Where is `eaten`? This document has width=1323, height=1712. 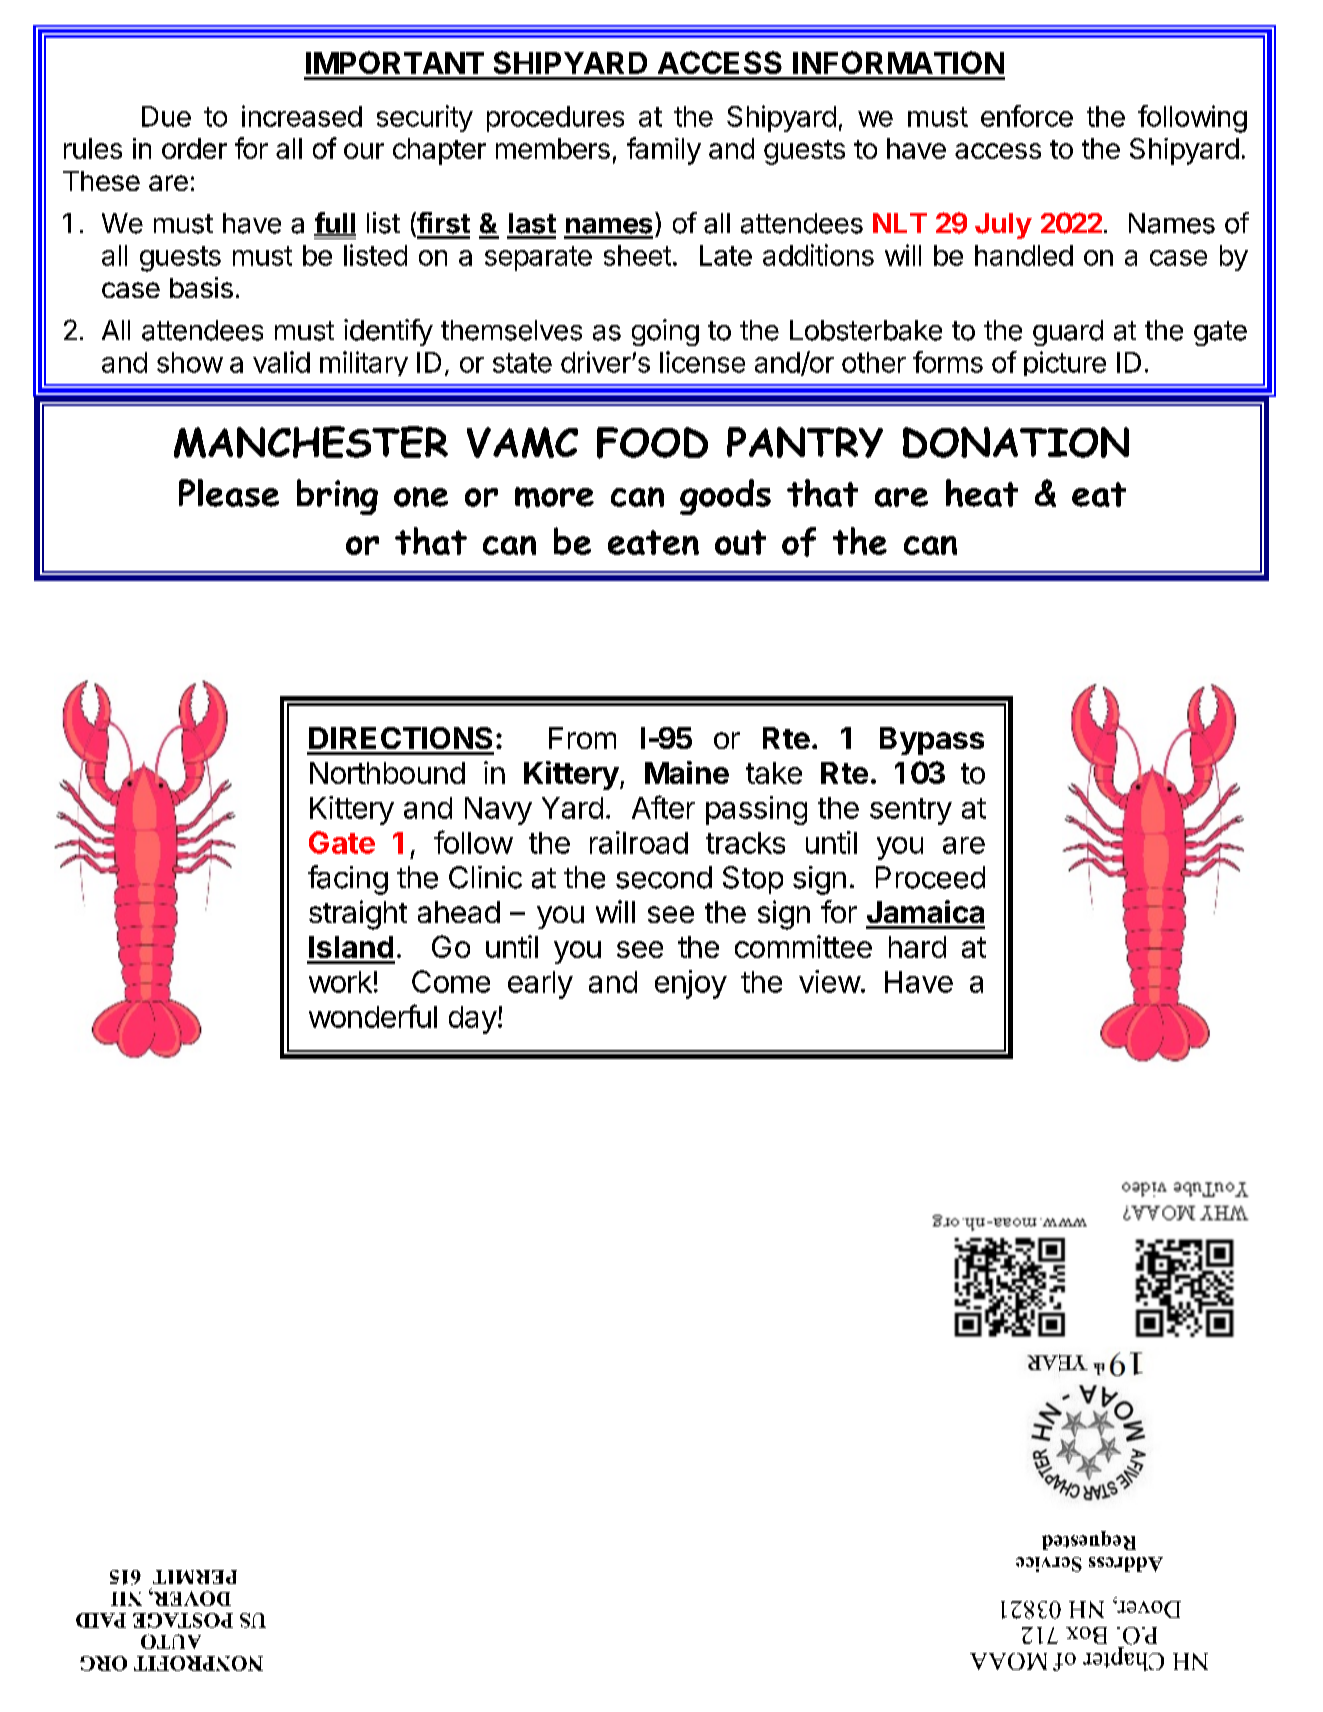
eaten is located at coordinates (653, 542).
